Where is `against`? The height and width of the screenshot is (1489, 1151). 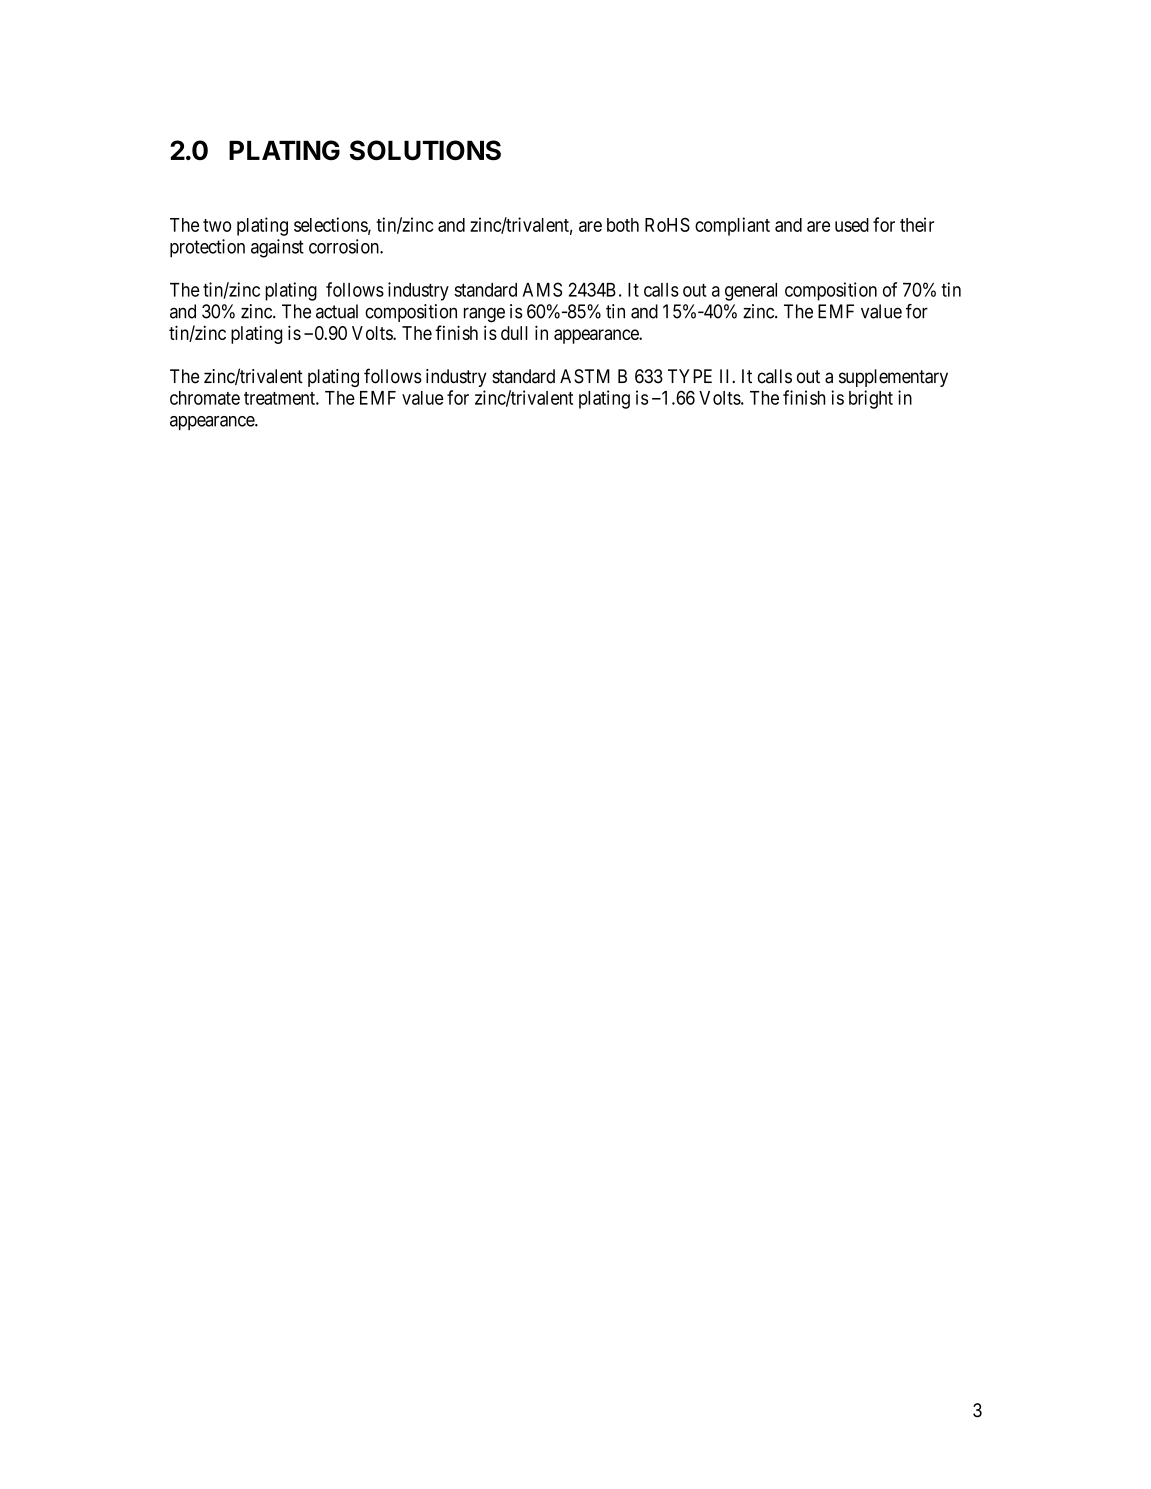 against is located at coordinates (277, 248).
